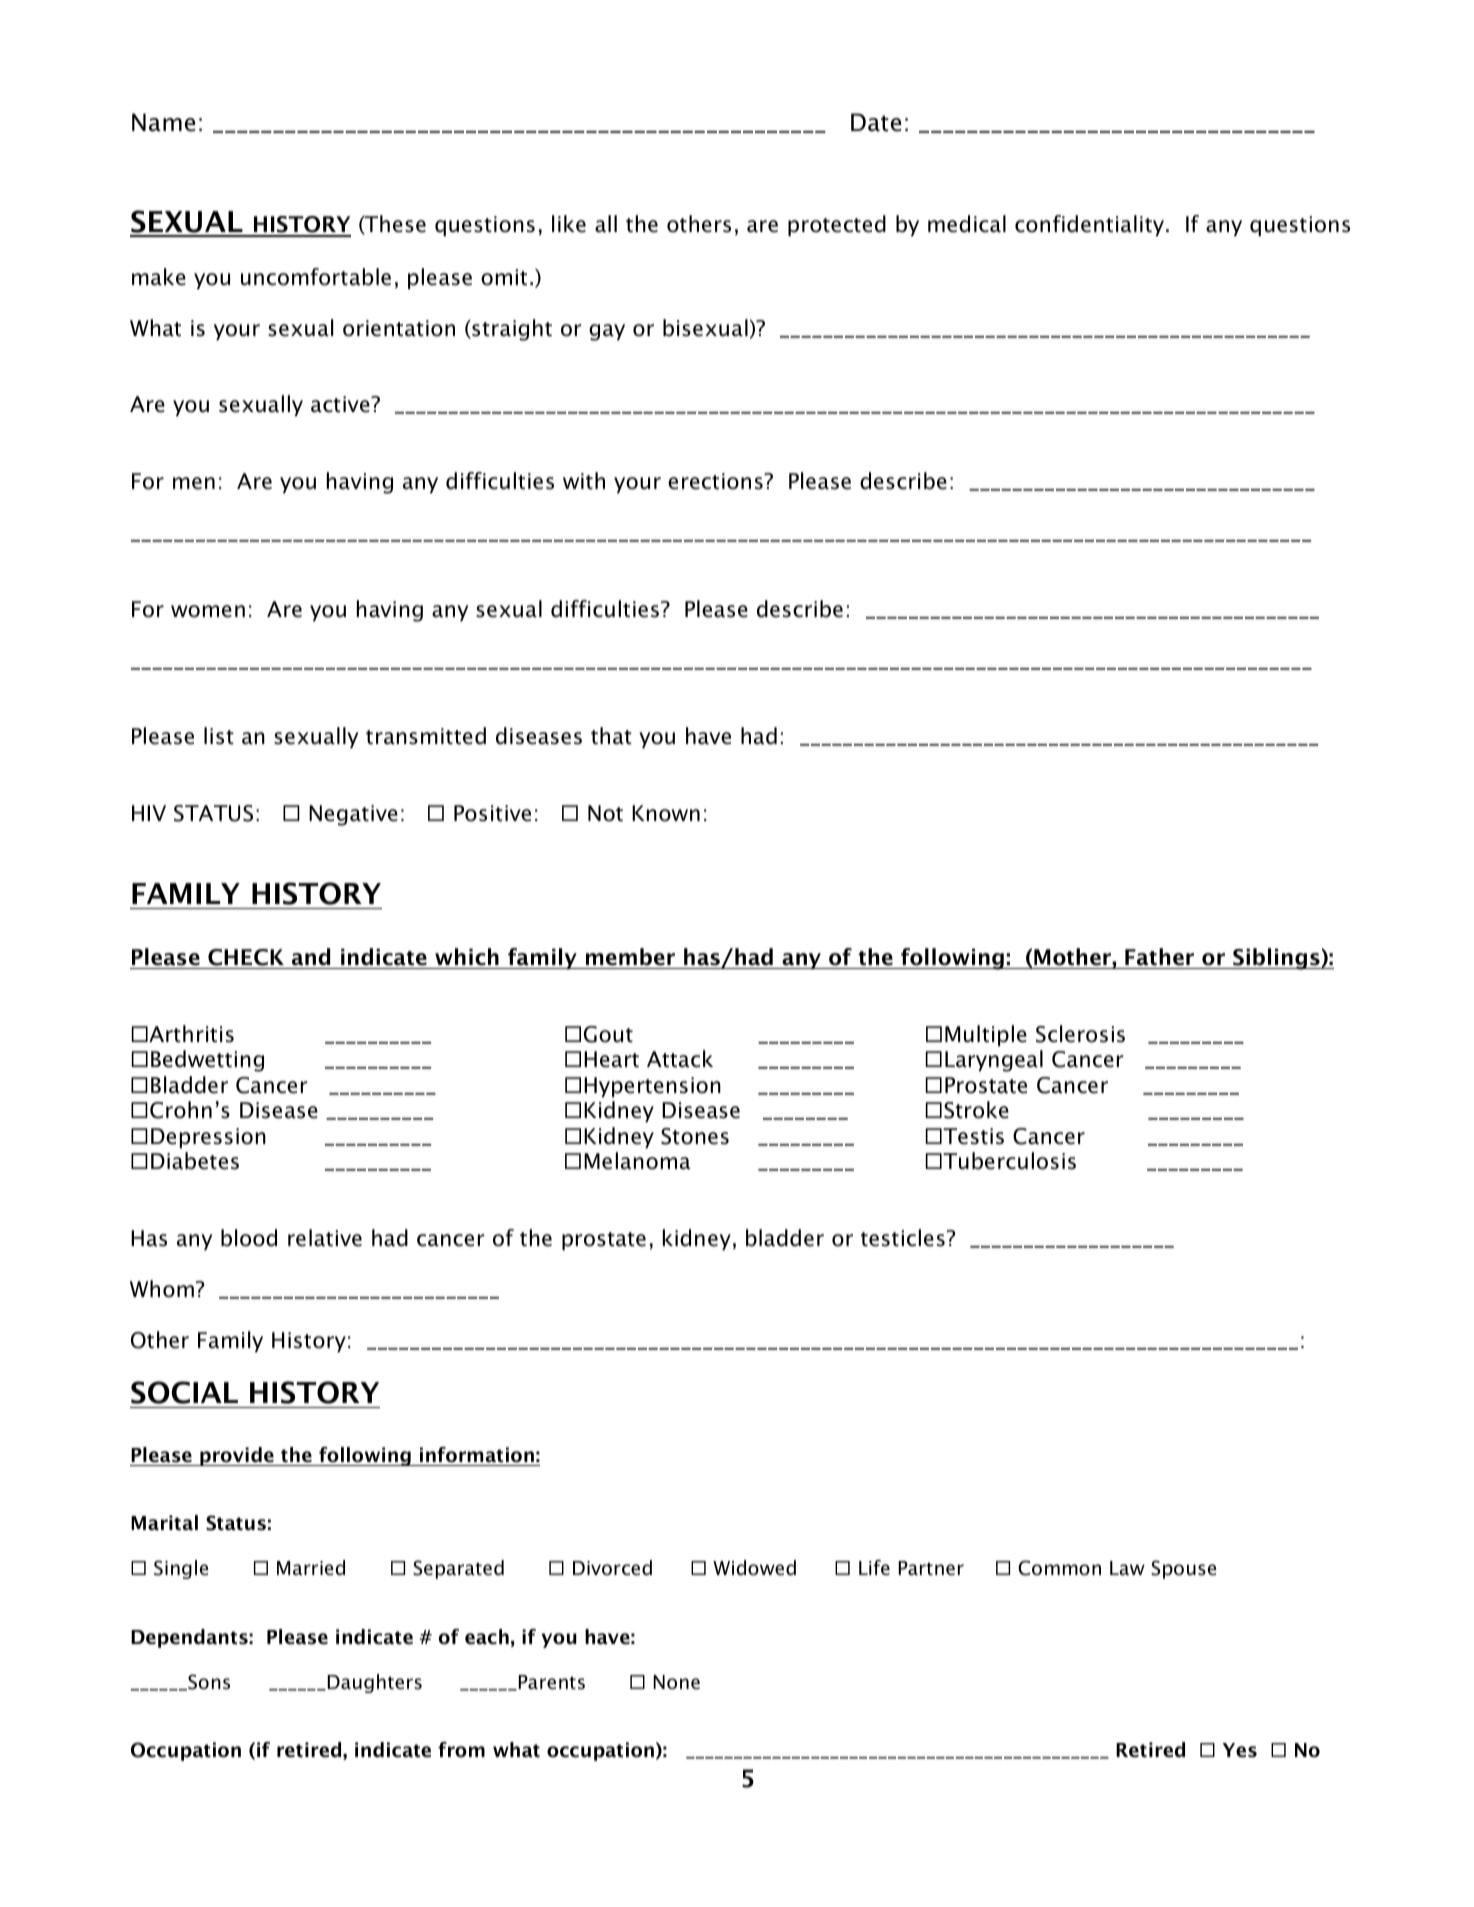 Image resolution: width=1474 pixels, height=1907 pixels. Describe the element at coordinates (208, 611) in the page. I see `women` at that location.
